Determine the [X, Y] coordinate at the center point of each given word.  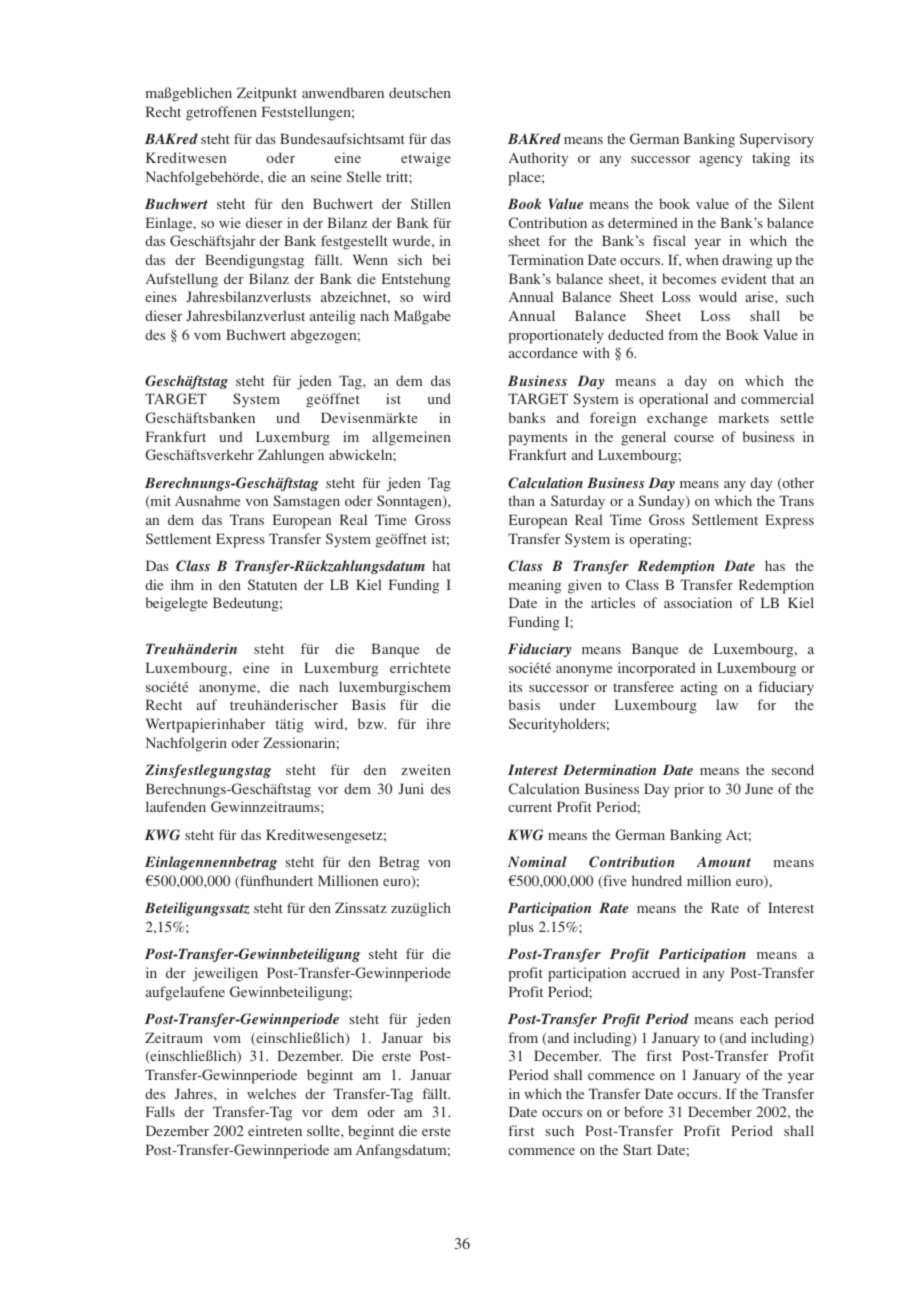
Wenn [370, 259]
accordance [543, 352]
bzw [372, 723]
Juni [411, 788]
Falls [160, 1111]
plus [521, 928]
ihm [182, 584]
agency [721, 161]
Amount [723, 861]
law [727, 704]
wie [230, 222]
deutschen [420, 92]
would [718, 296]
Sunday [663, 502]
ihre [439, 723]
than [522, 500]
